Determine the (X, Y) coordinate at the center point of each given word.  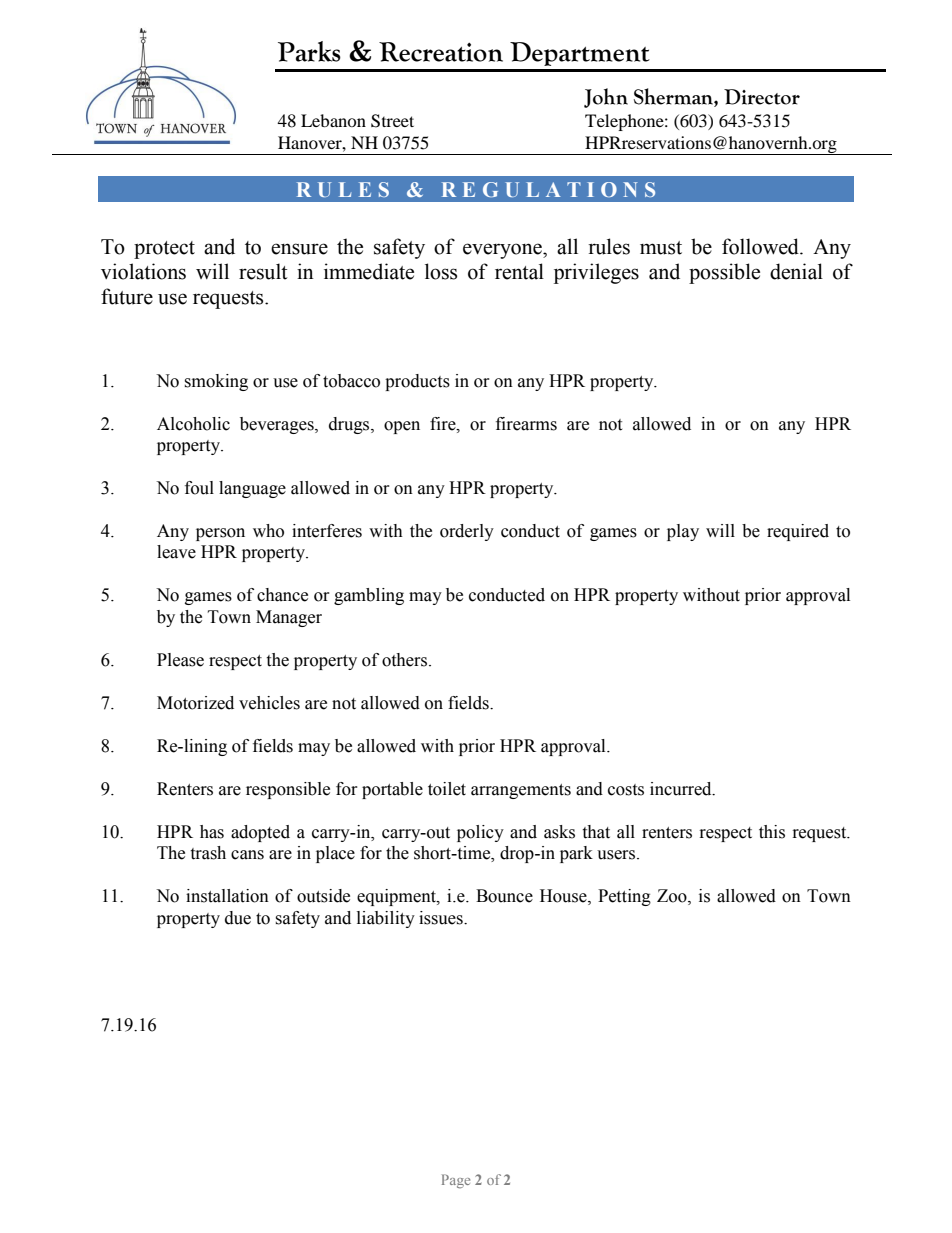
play (683, 532)
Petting (624, 897)
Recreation (441, 52)
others (406, 660)
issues (442, 918)
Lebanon (333, 120)
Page (456, 1181)
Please (180, 660)
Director (762, 97)
